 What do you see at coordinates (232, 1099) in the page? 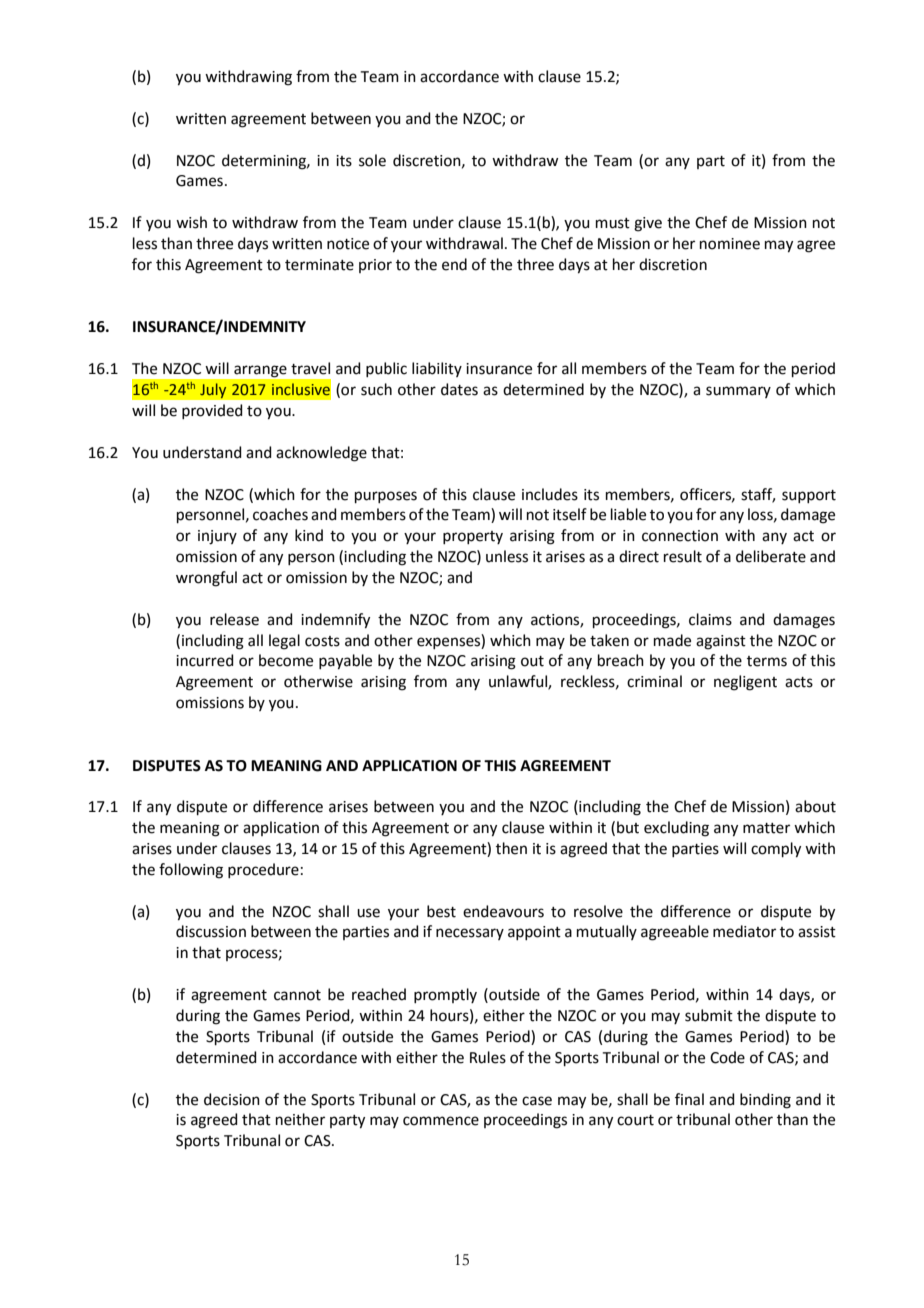
I see `decision` at bounding box center [232, 1099].
